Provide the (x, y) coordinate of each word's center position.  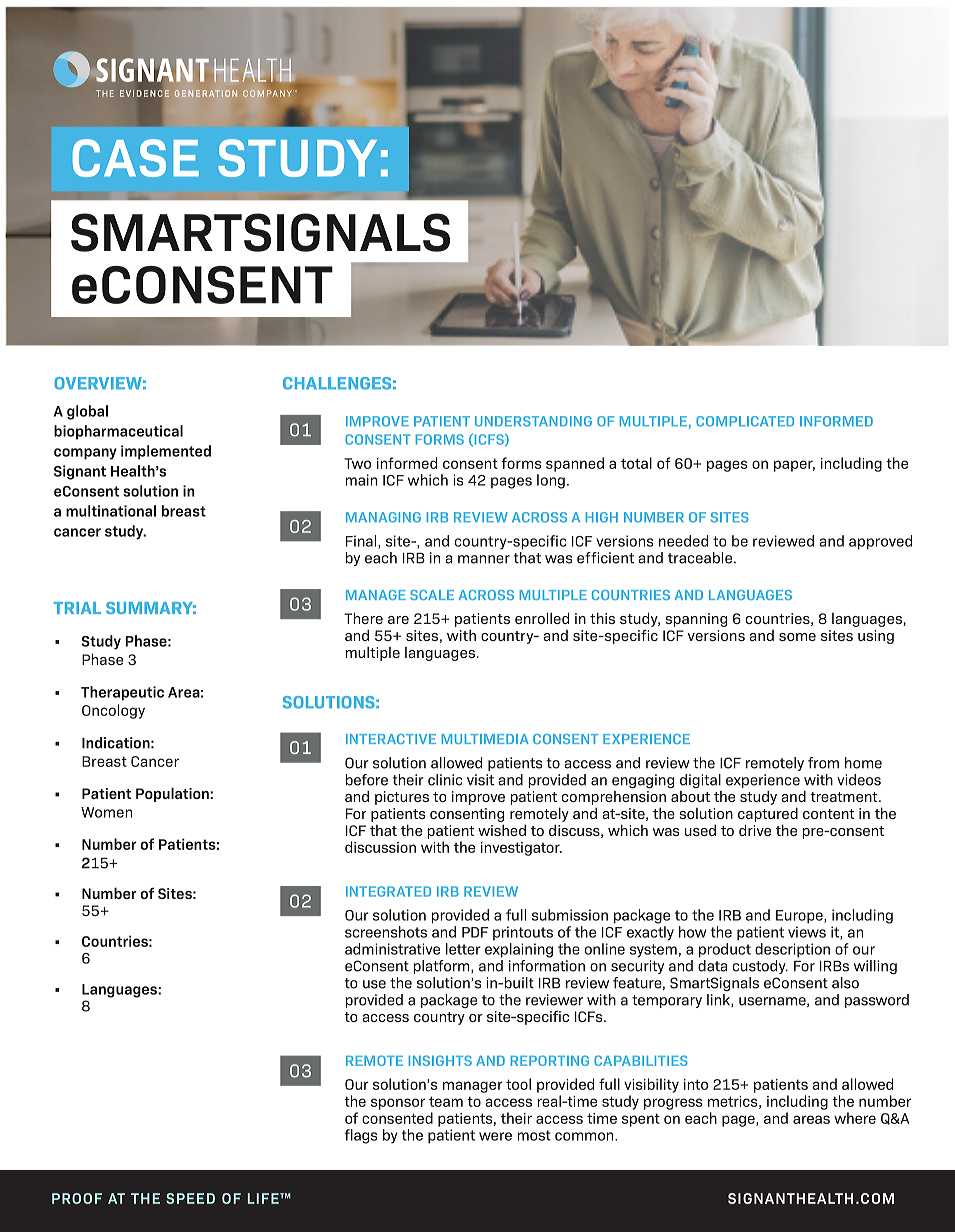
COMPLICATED (745, 421)
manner (484, 559)
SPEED (190, 1198)
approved (880, 542)
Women (106, 812)
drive (755, 830)
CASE (136, 158)
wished (502, 830)
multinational (111, 511)
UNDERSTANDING (533, 421)
